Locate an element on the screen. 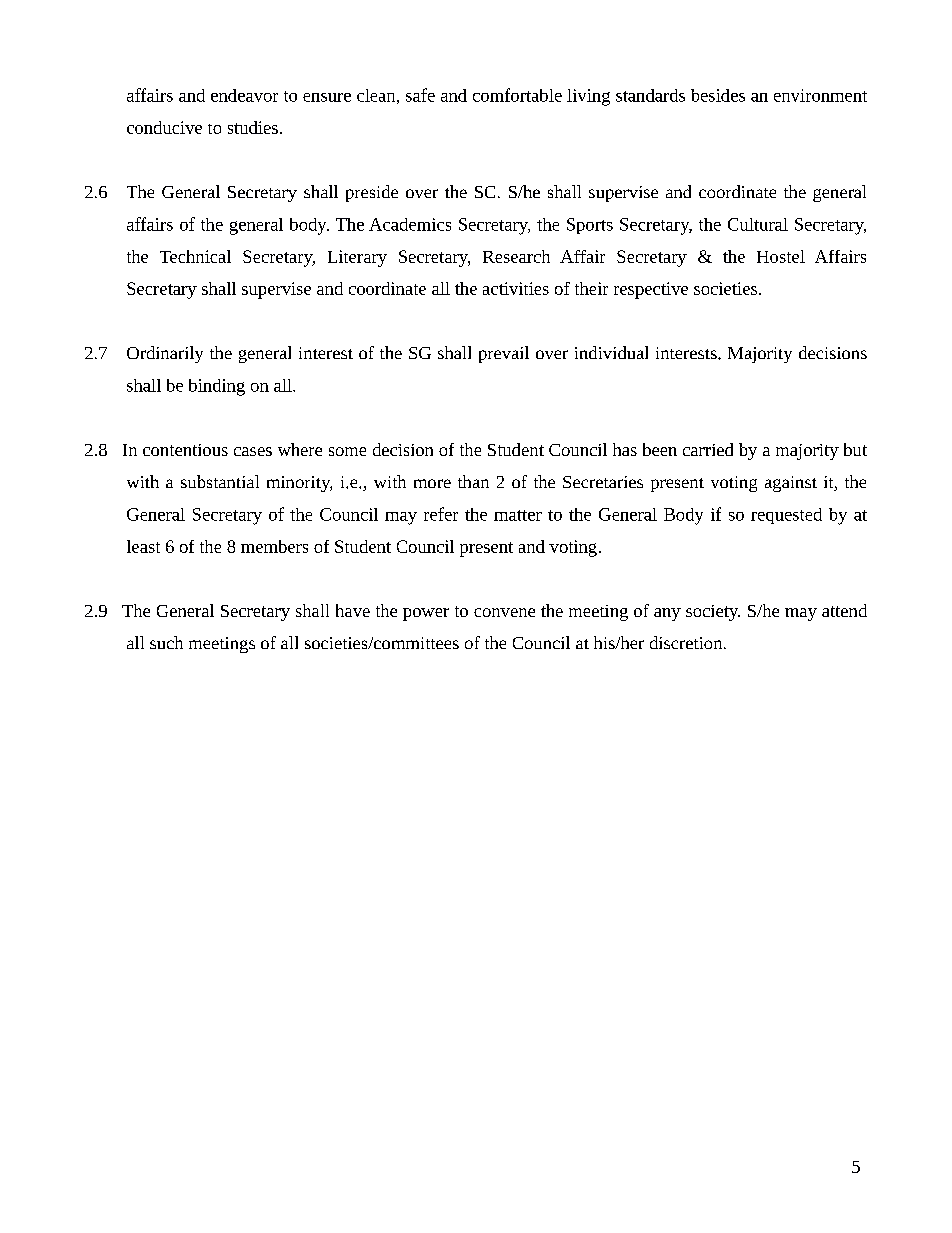 The width and height of the screenshot is (952, 1233). such is located at coordinates (166, 642).
